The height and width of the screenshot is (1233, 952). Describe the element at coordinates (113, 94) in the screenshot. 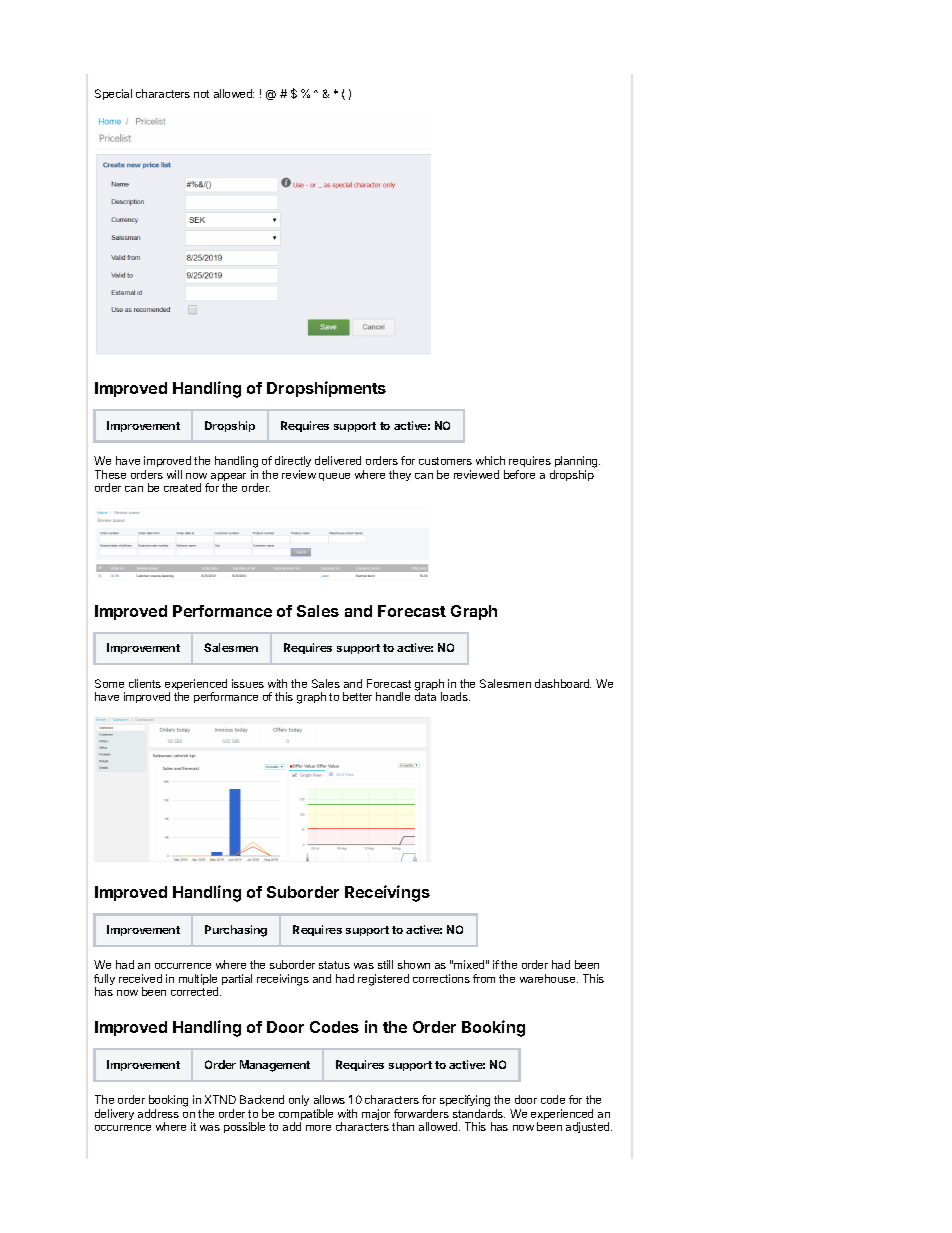

I see `Special` at that location.
